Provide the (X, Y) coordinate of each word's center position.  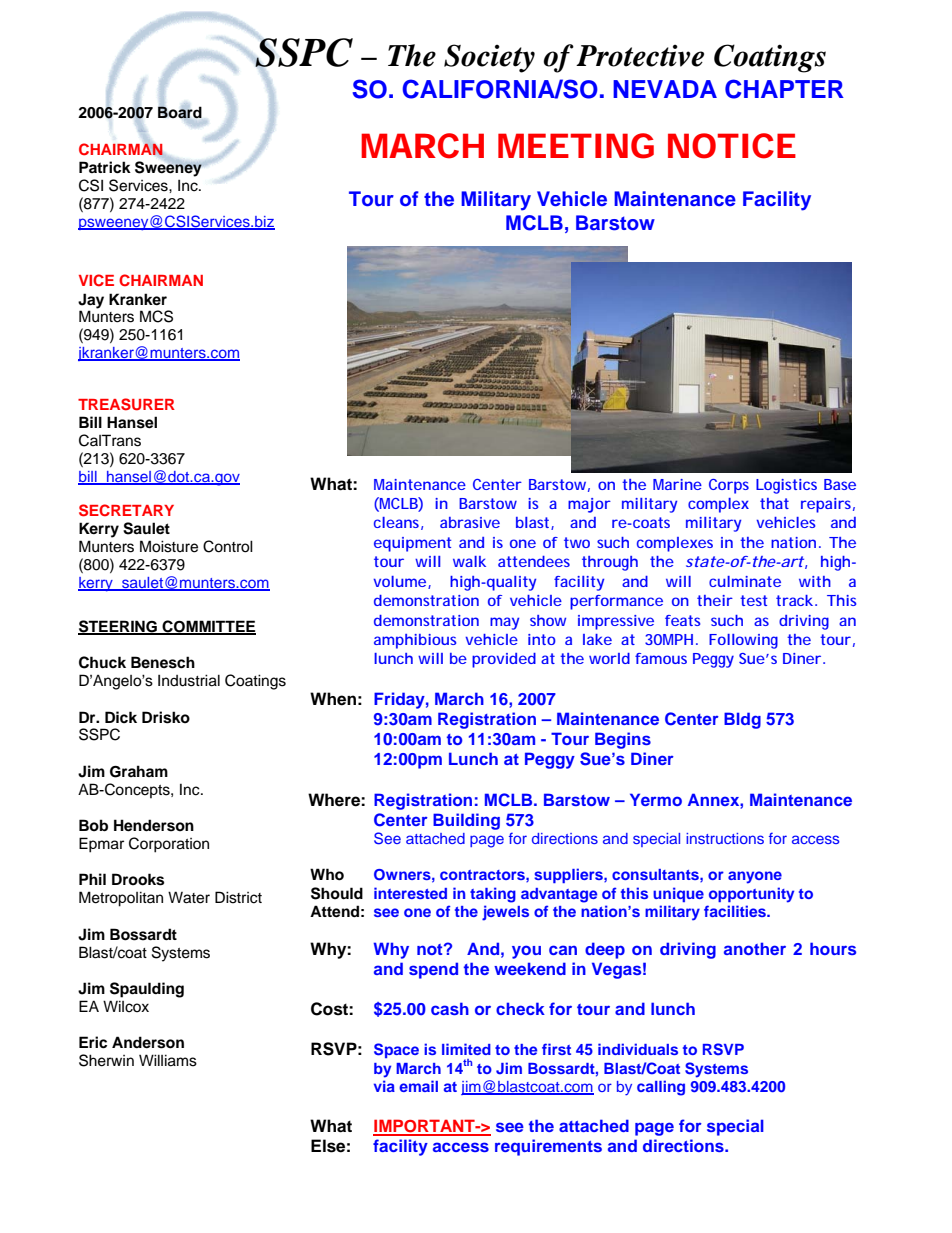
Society (489, 58)
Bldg (742, 720)
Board (180, 112)
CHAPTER (784, 89)
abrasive (470, 522)
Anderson (148, 1042)
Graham (139, 771)
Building (466, 821)
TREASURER (126, 404)
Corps (729, 486)
